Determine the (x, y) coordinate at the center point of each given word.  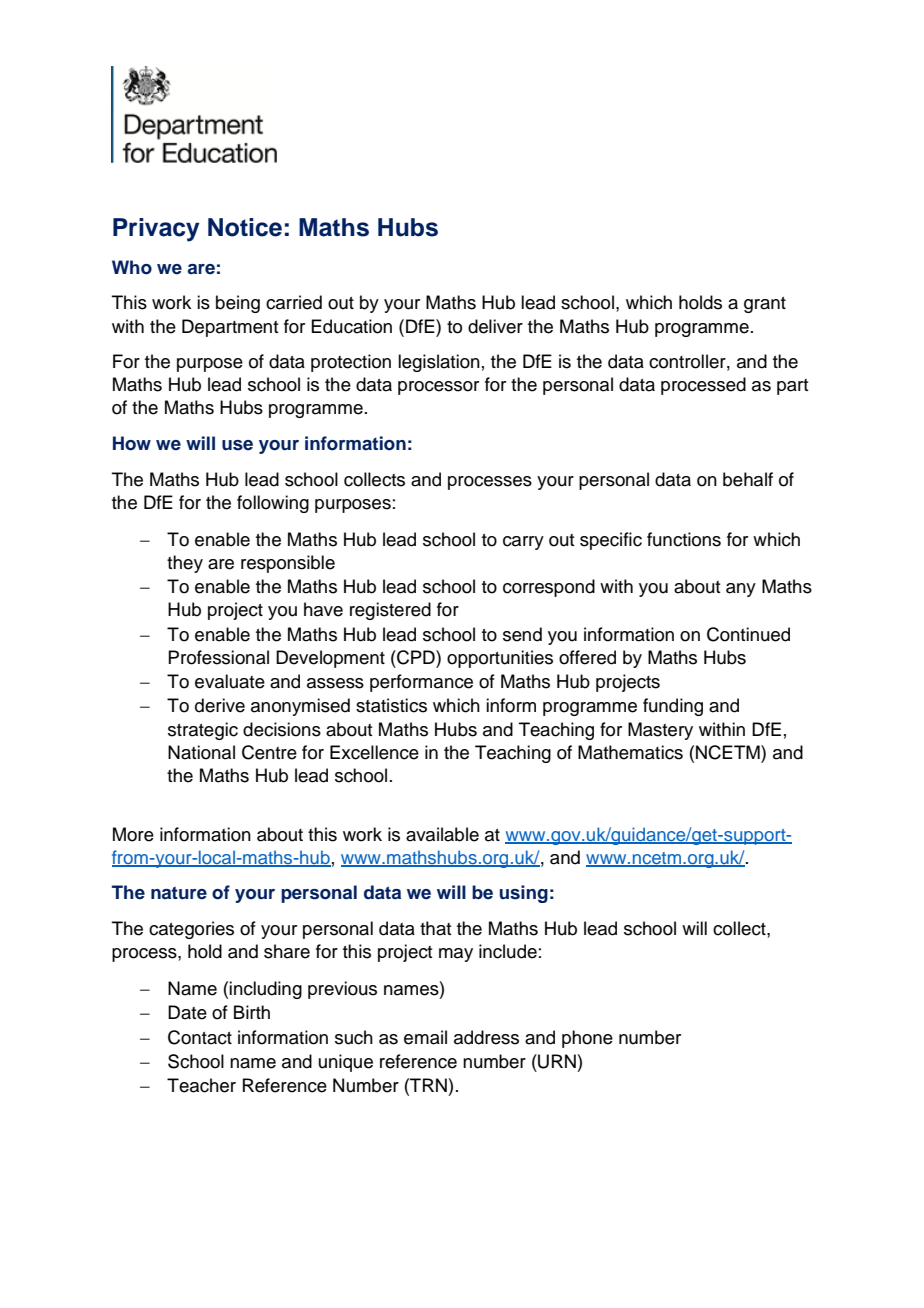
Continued (748, 634)
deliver (495, 326)
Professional (218, 657)
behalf (748, 479)
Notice (245, 227)
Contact (200, 1037)
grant (765, 305)
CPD (416, 657)
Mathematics (630, 752)
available (442, 834)
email (425, 1037)
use (237, 445)
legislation (439, 363)
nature (179, 893)
